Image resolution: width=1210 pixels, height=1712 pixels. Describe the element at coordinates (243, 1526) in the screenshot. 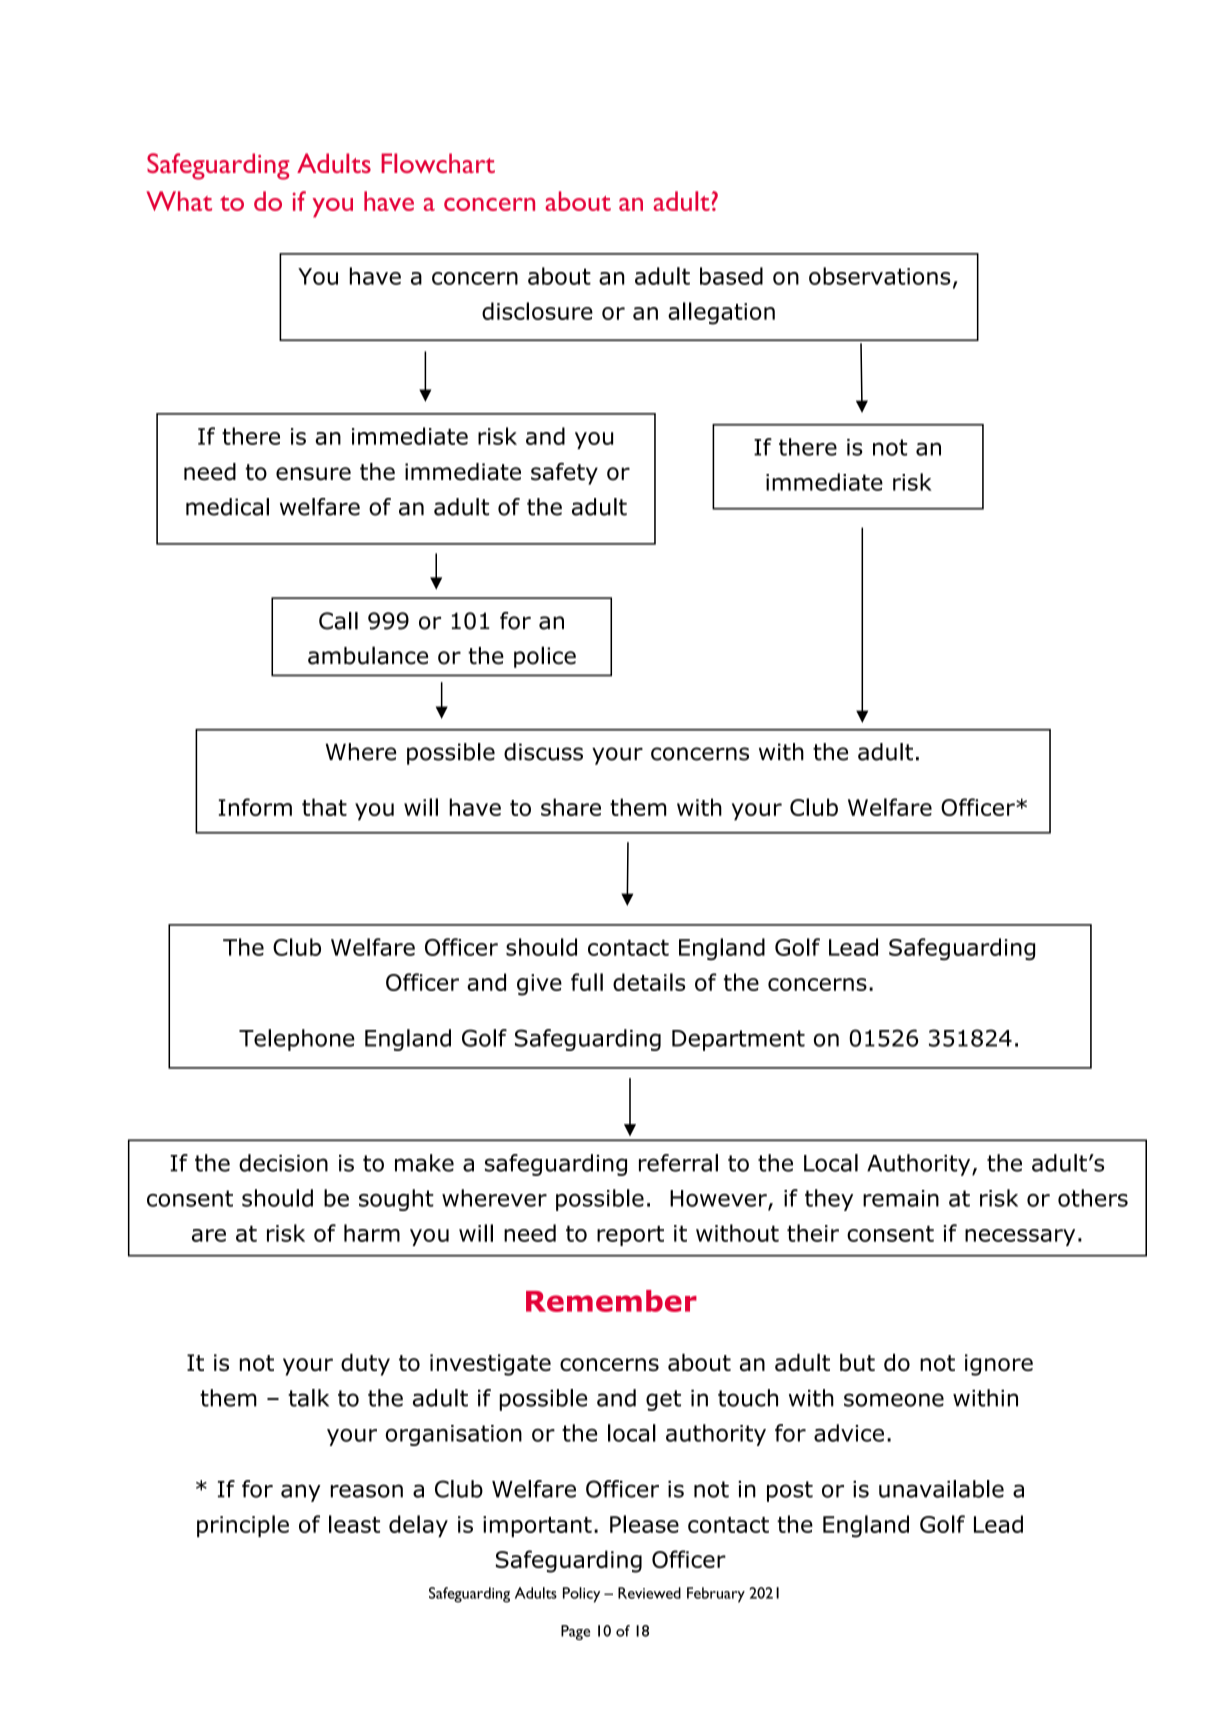

I see `principle` at that location.
